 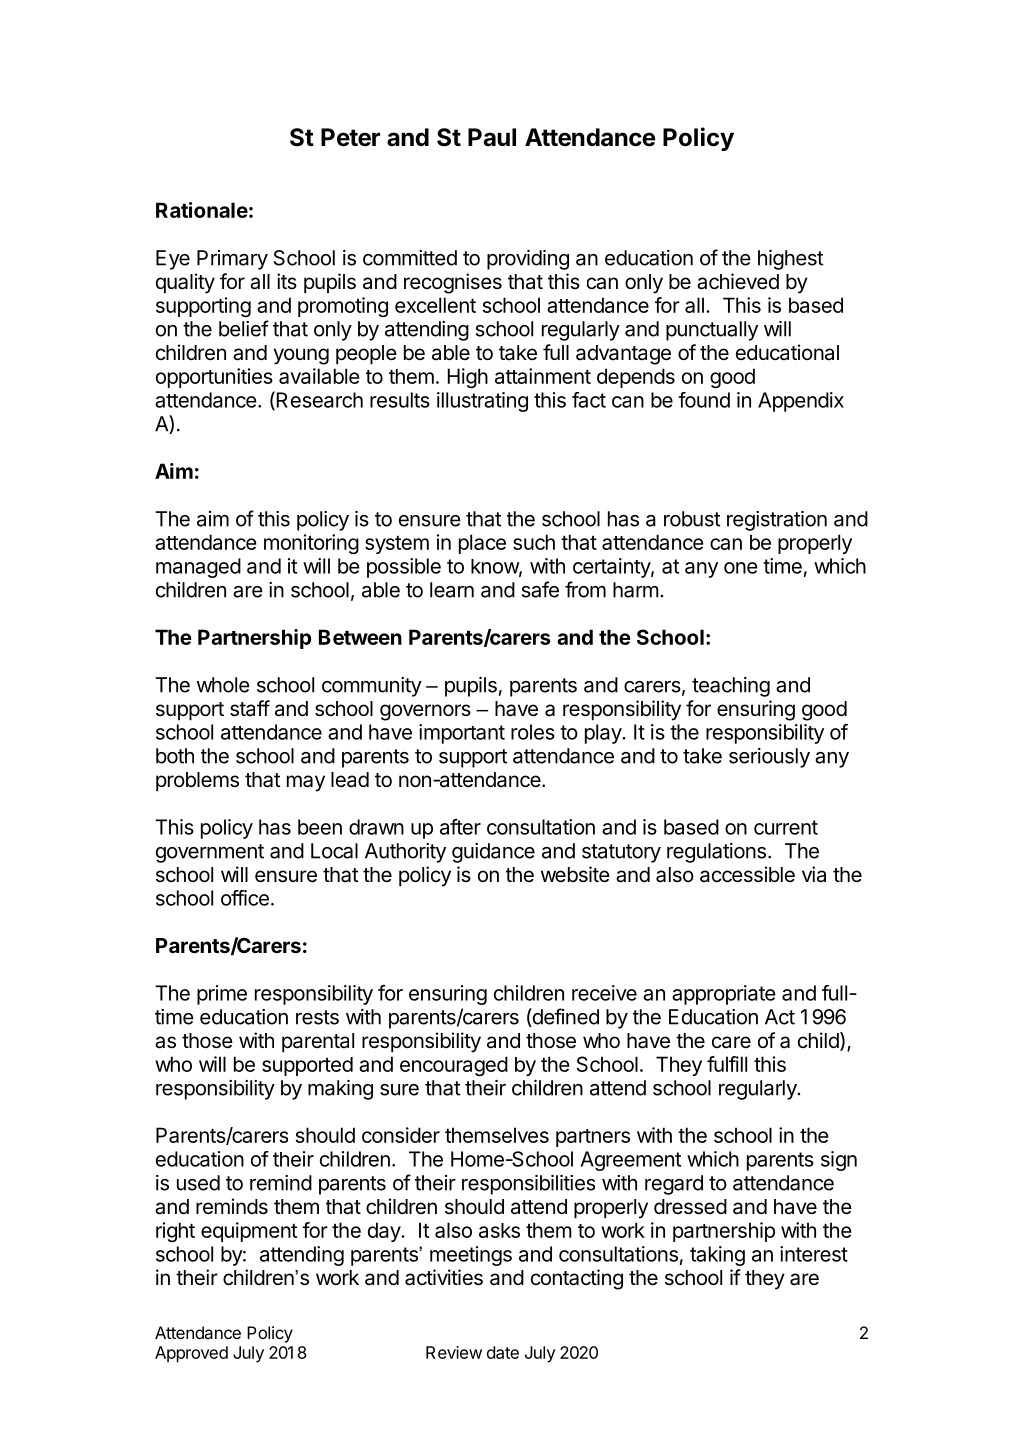 What do you see at coordinates (454, 1066) in the page?
I see `encouraged` at bounding box center [454, 1066].
